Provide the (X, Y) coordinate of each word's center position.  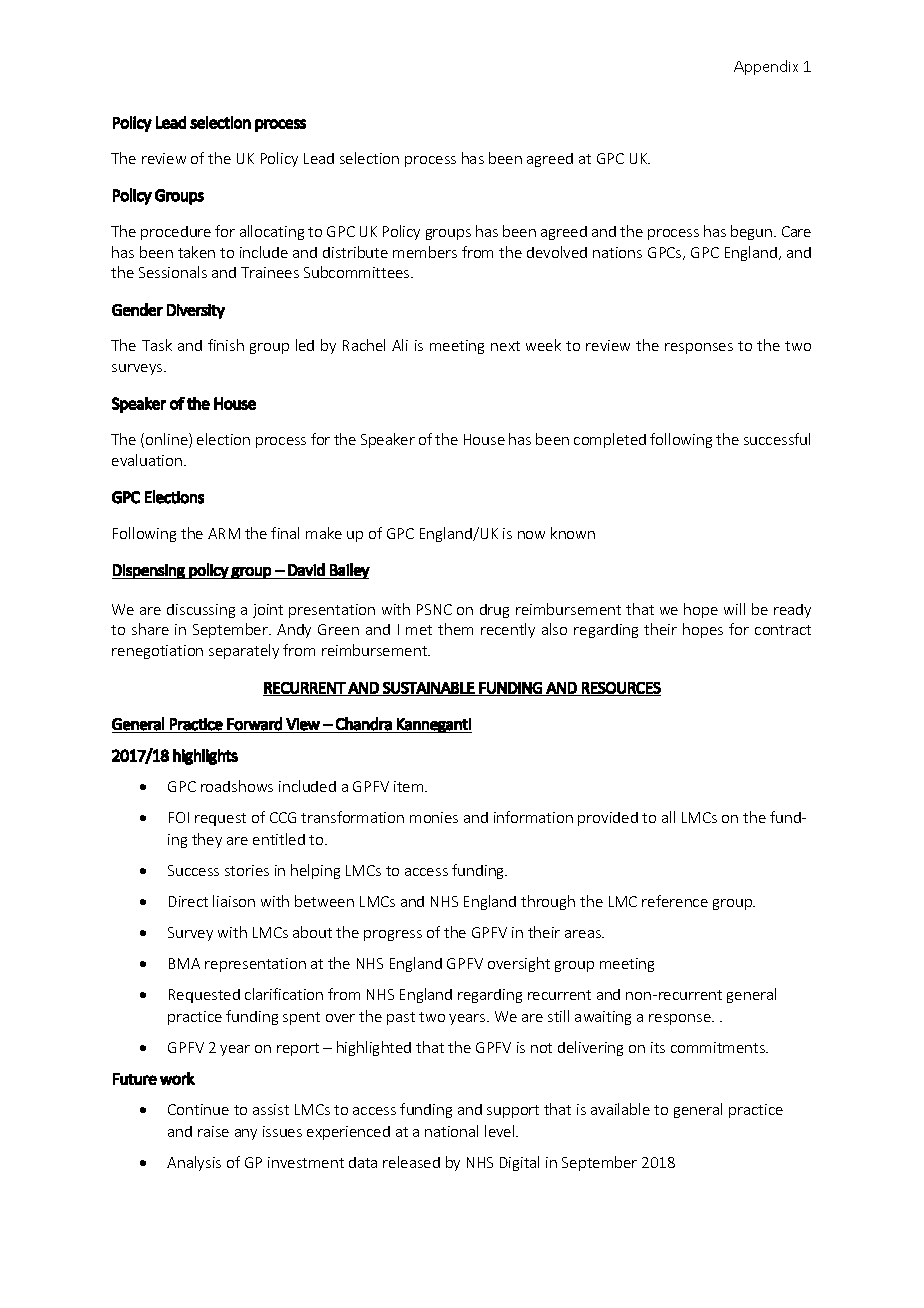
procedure (176, 233)
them (455, 629)
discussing (201, 611)
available (620, 1109)
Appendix (766, 67)
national (451, 1131)
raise (213, 1131)
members (425, 252)
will (734, 609)
